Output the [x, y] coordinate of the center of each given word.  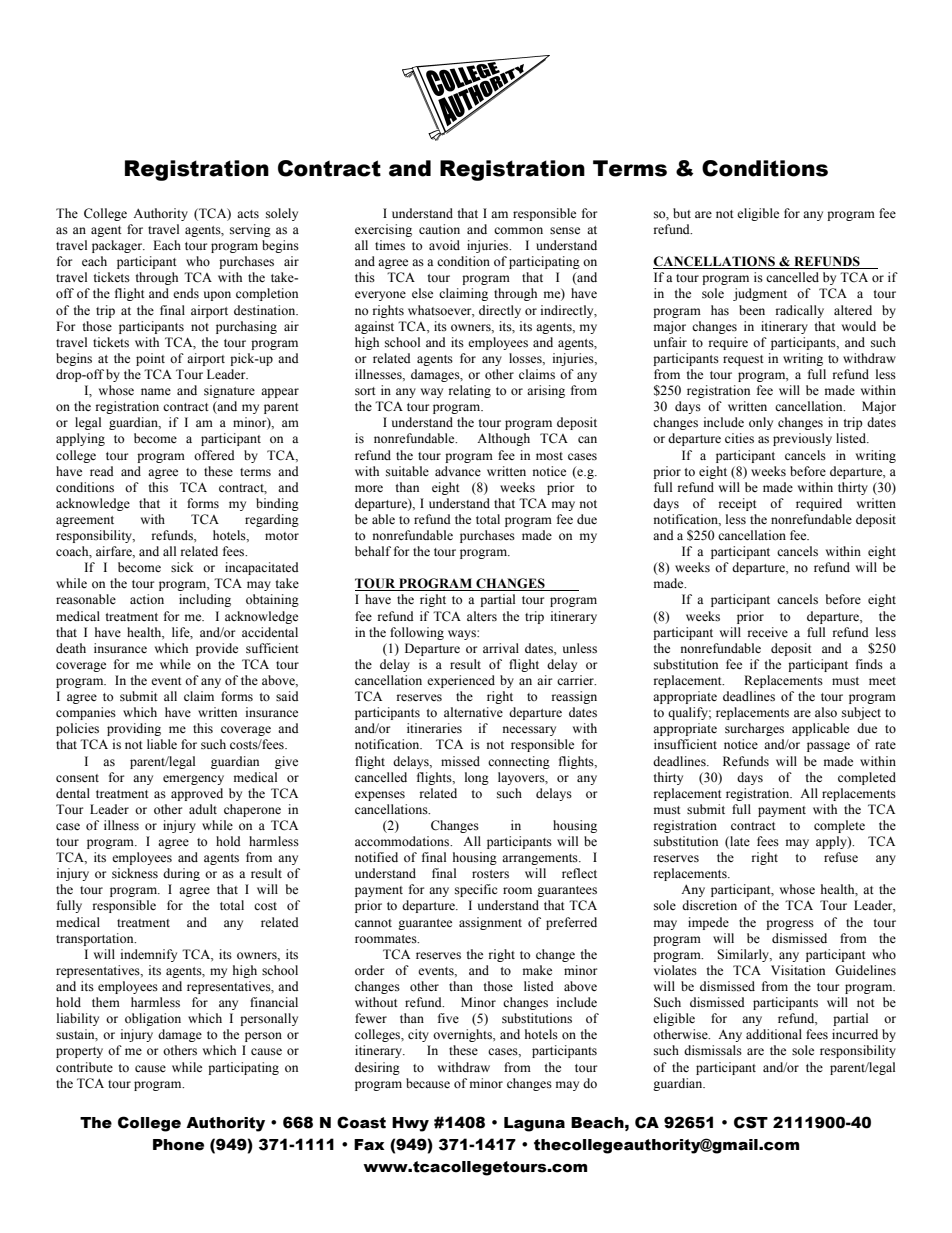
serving [250, 230]
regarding [272, 520]
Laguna [534, 1124]
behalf [373, 551]
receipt [738, 504]
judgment [760, 294]
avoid [444, 245]
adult [203, 809]
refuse [841, 857]
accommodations [403, 841]
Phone [178, 1145]
